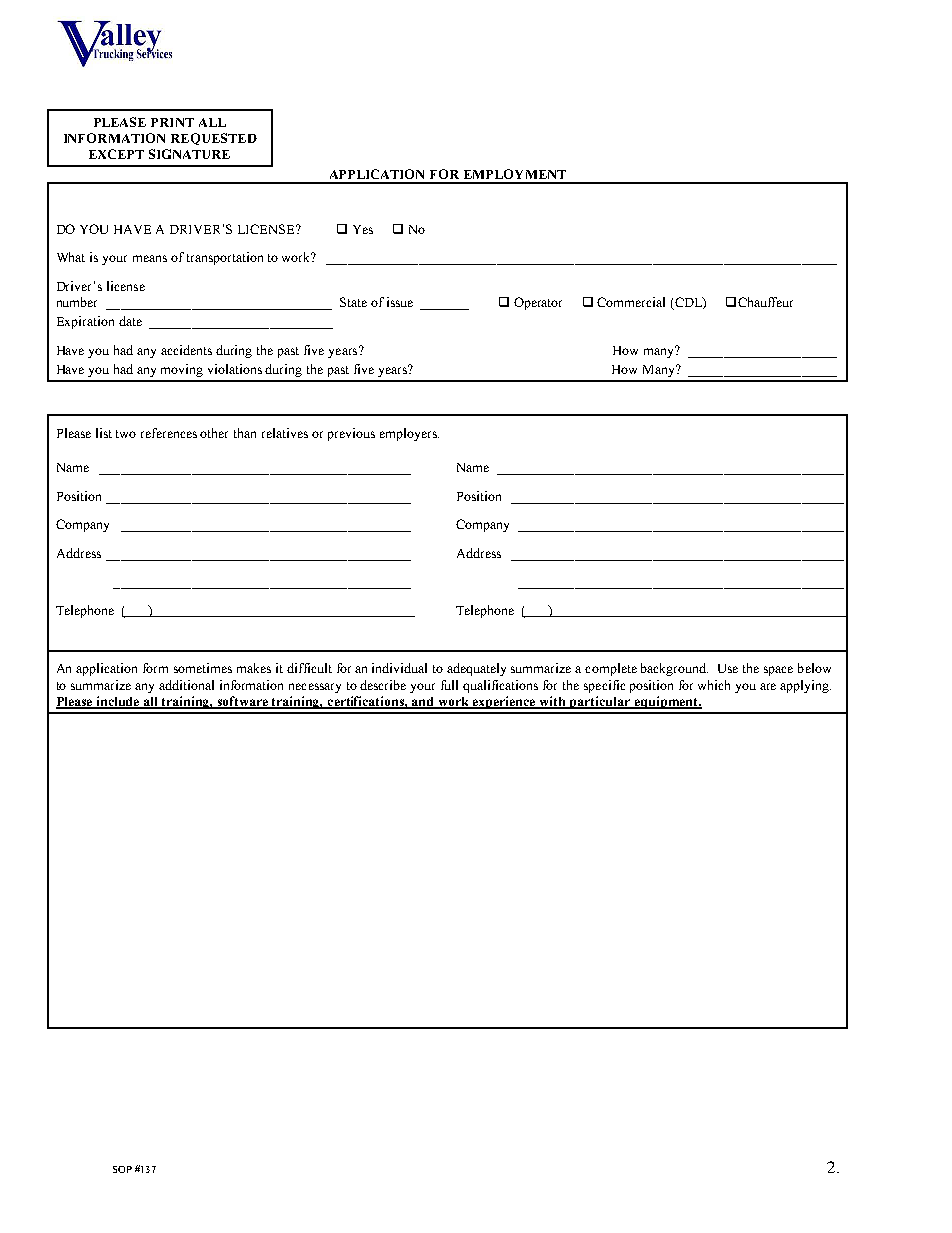 The height and width of the screenshot is (1233, 952). What do you see at coordinates (805, 686) in the screenshot?
I see `applying` at bounding box center [805, 686].
